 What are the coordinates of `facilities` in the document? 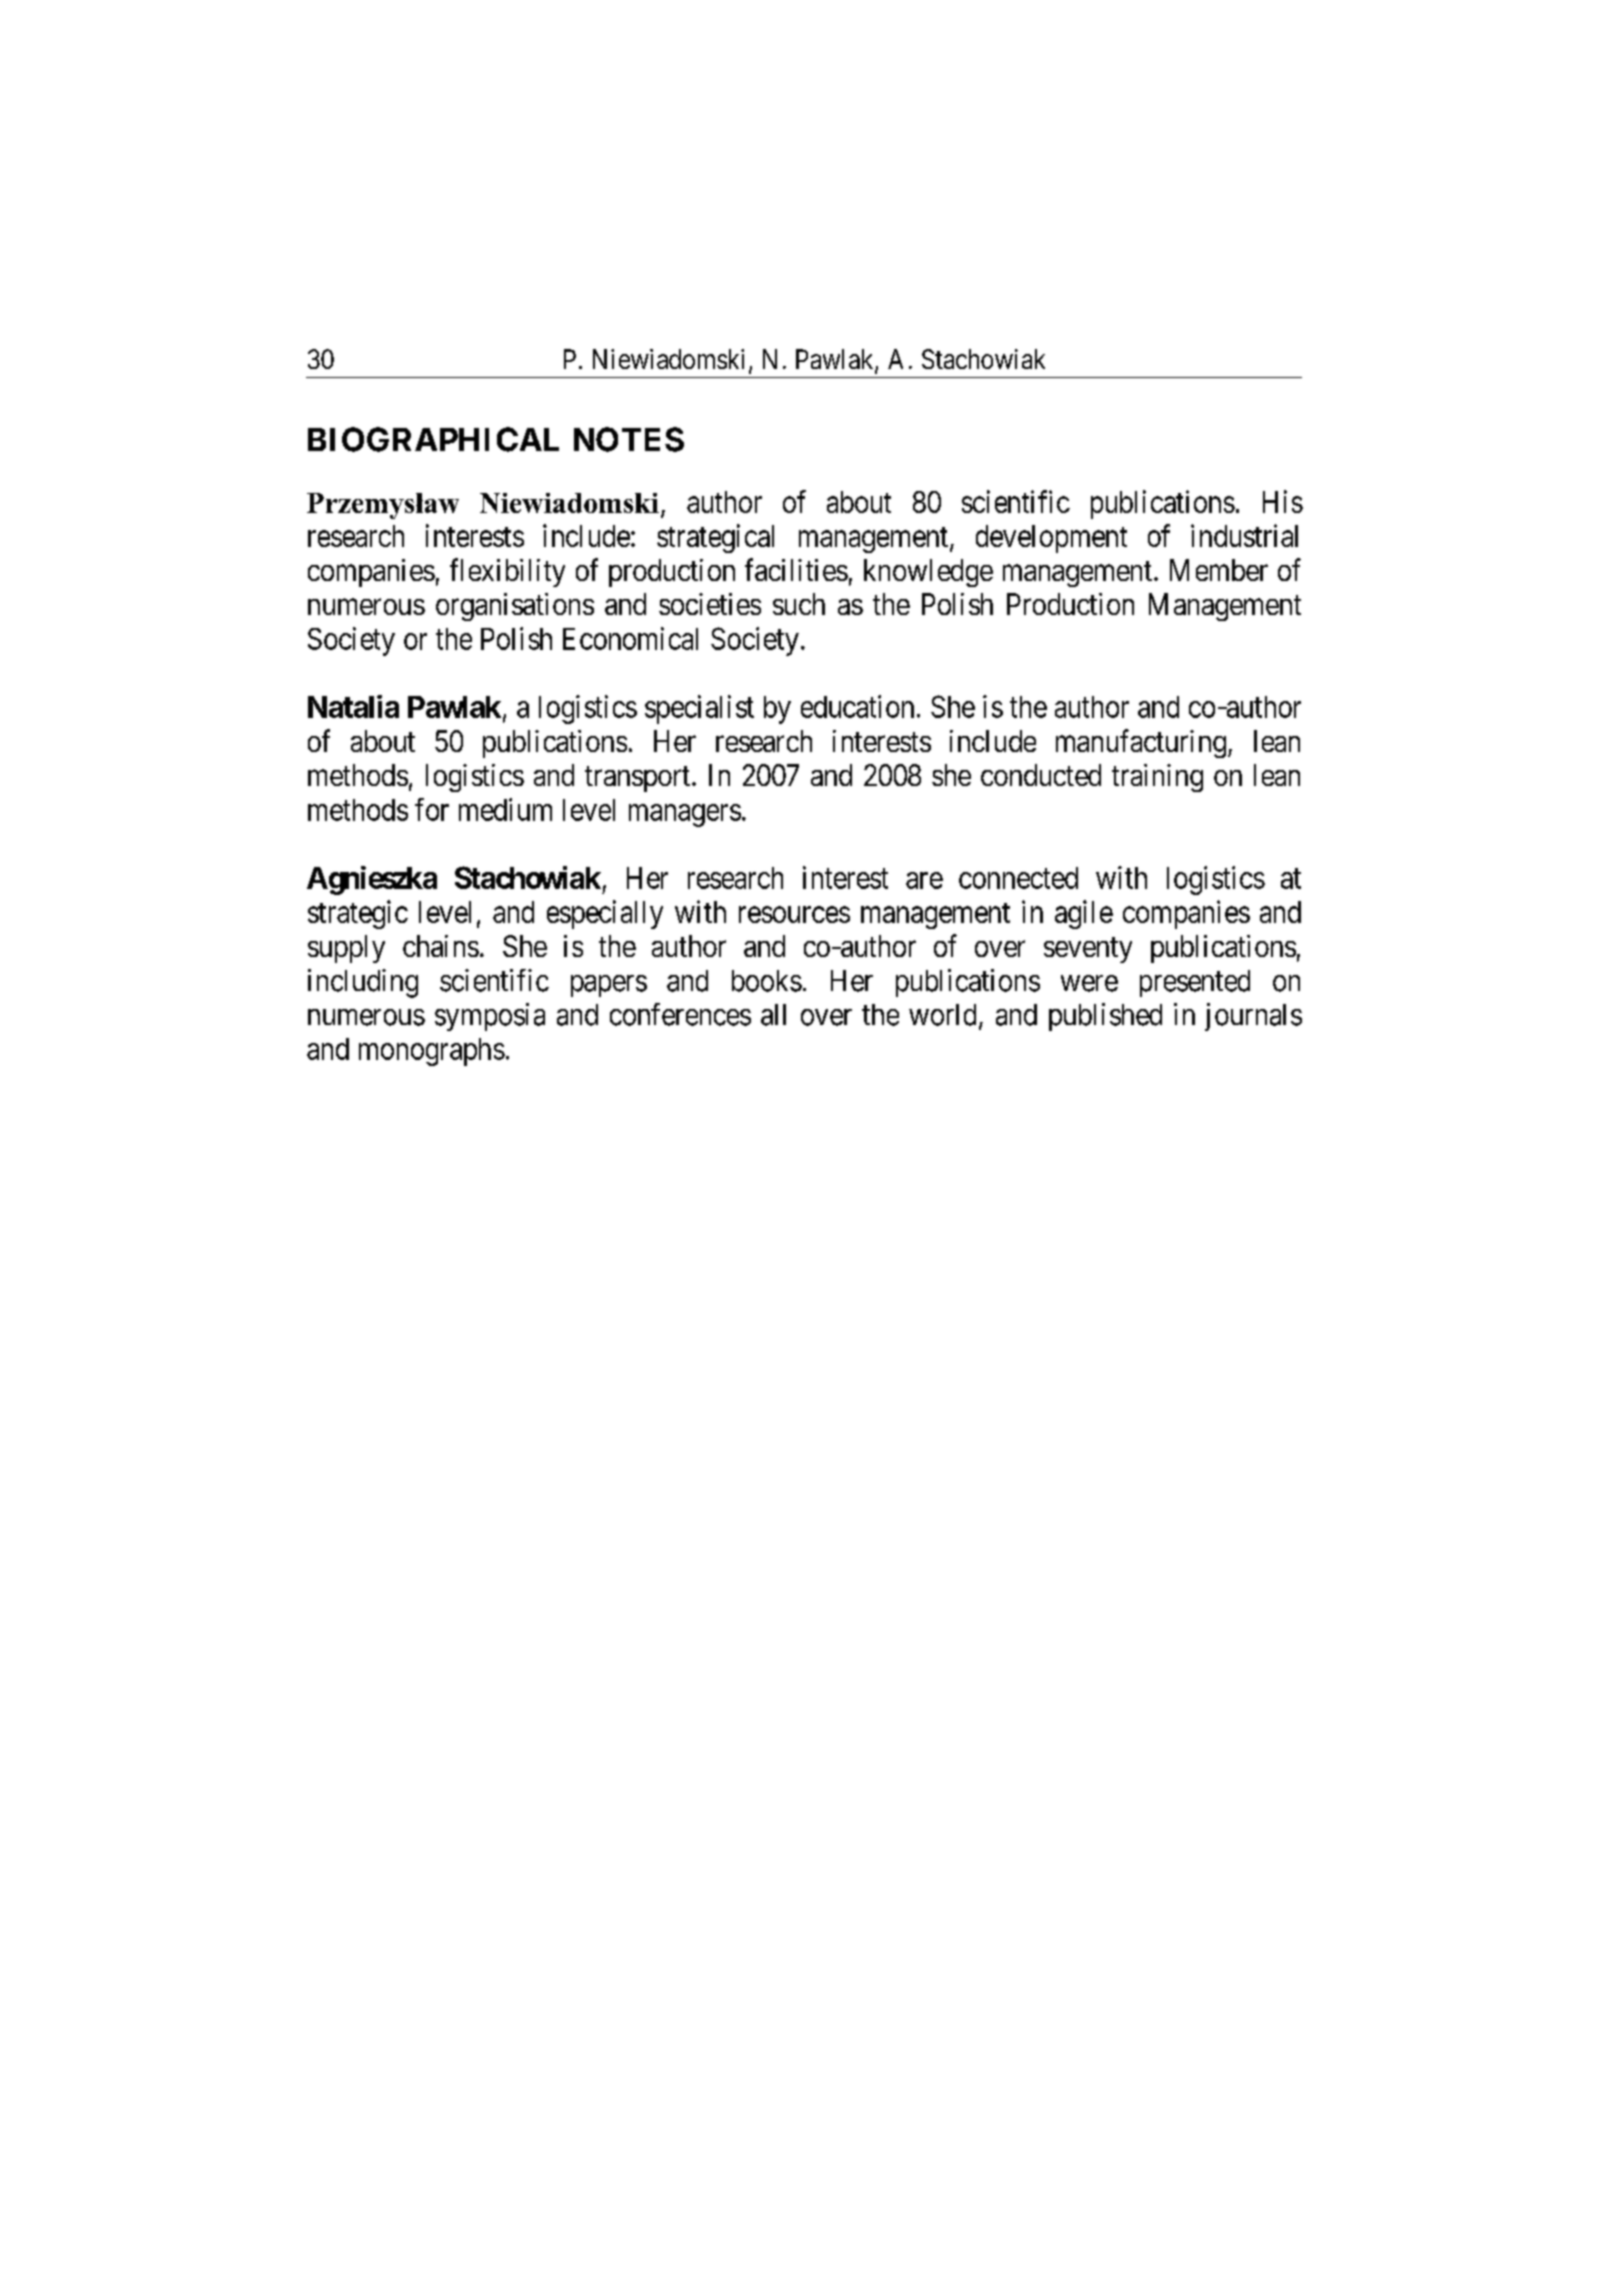 It's located at (796, 569).
